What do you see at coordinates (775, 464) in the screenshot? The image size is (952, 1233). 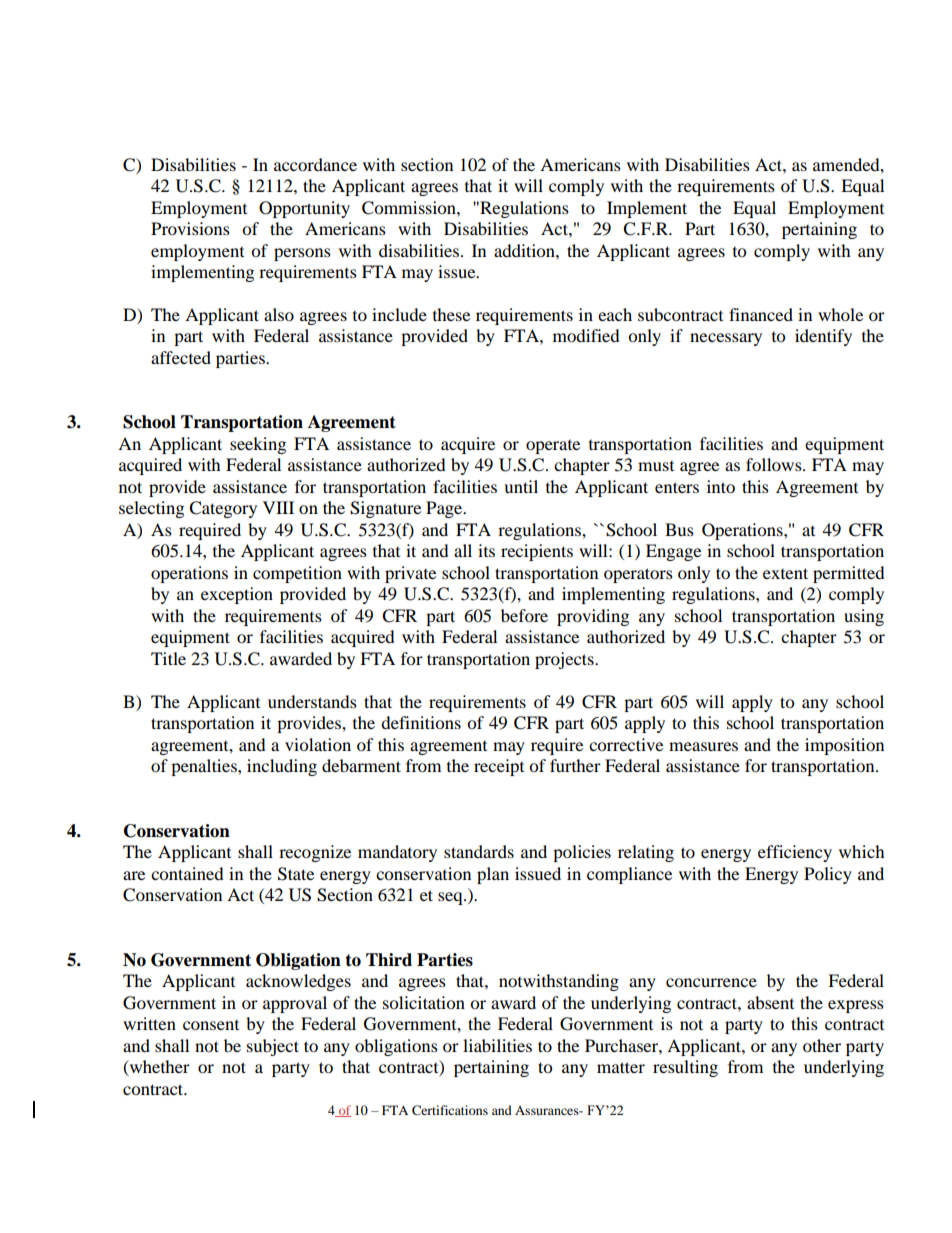 I see `follows` at bounding box center [775, 464].
